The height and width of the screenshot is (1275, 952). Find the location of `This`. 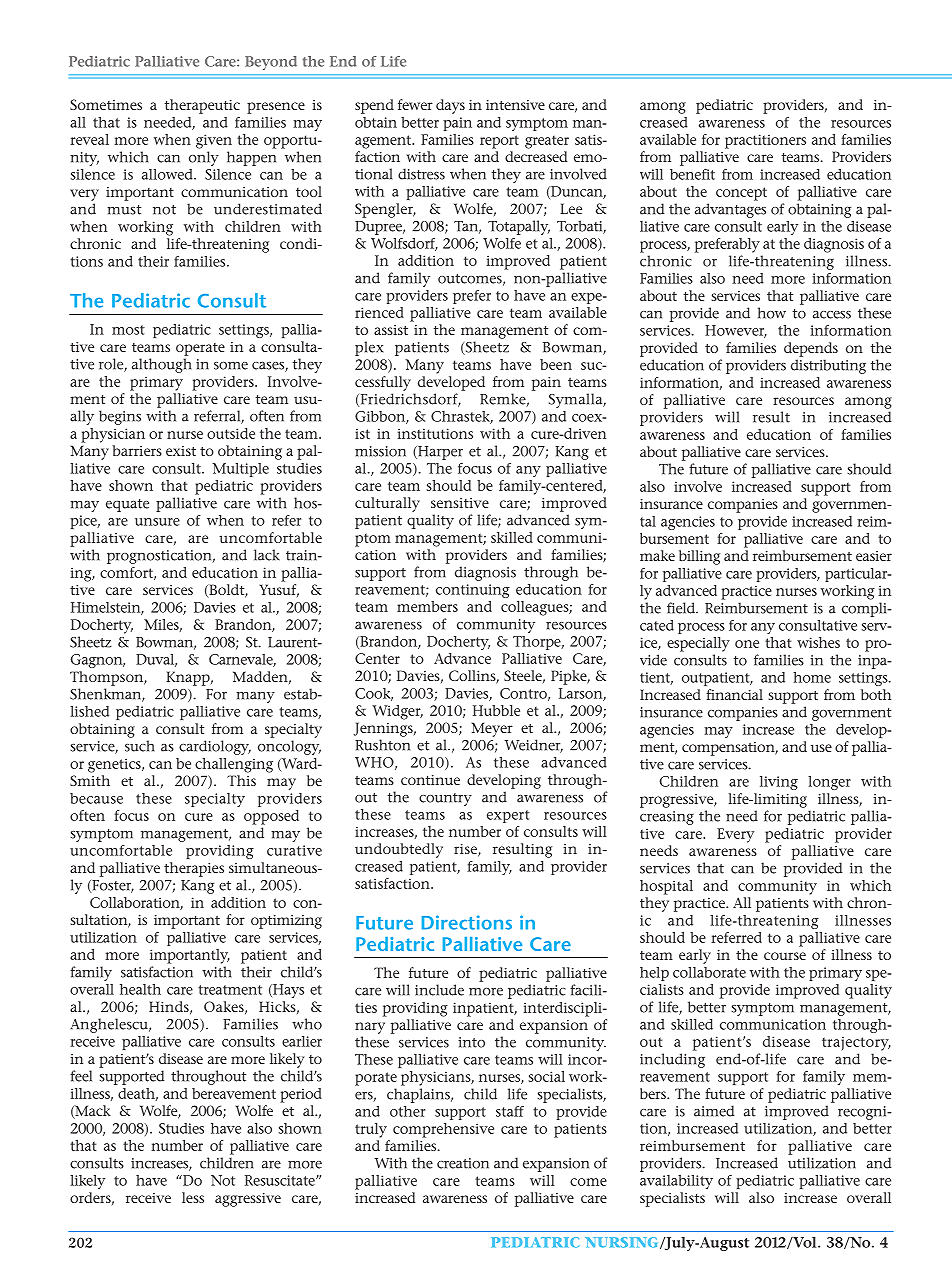

This is located at coordinates (241, 780).
